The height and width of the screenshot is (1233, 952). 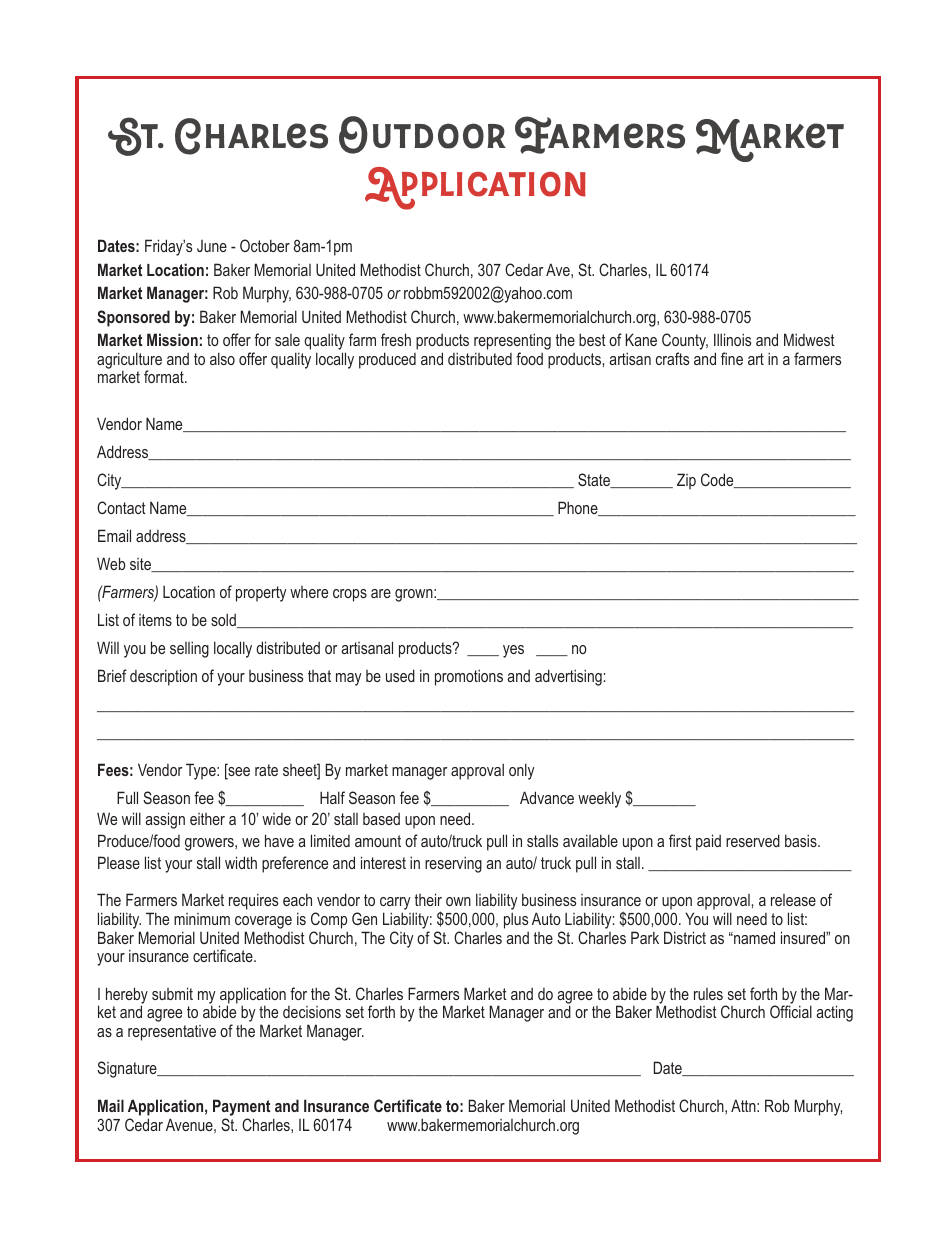 What do you see at coordinates (212, 246) in the screenshot?
I see `June` at bounding box center [212, 246].
